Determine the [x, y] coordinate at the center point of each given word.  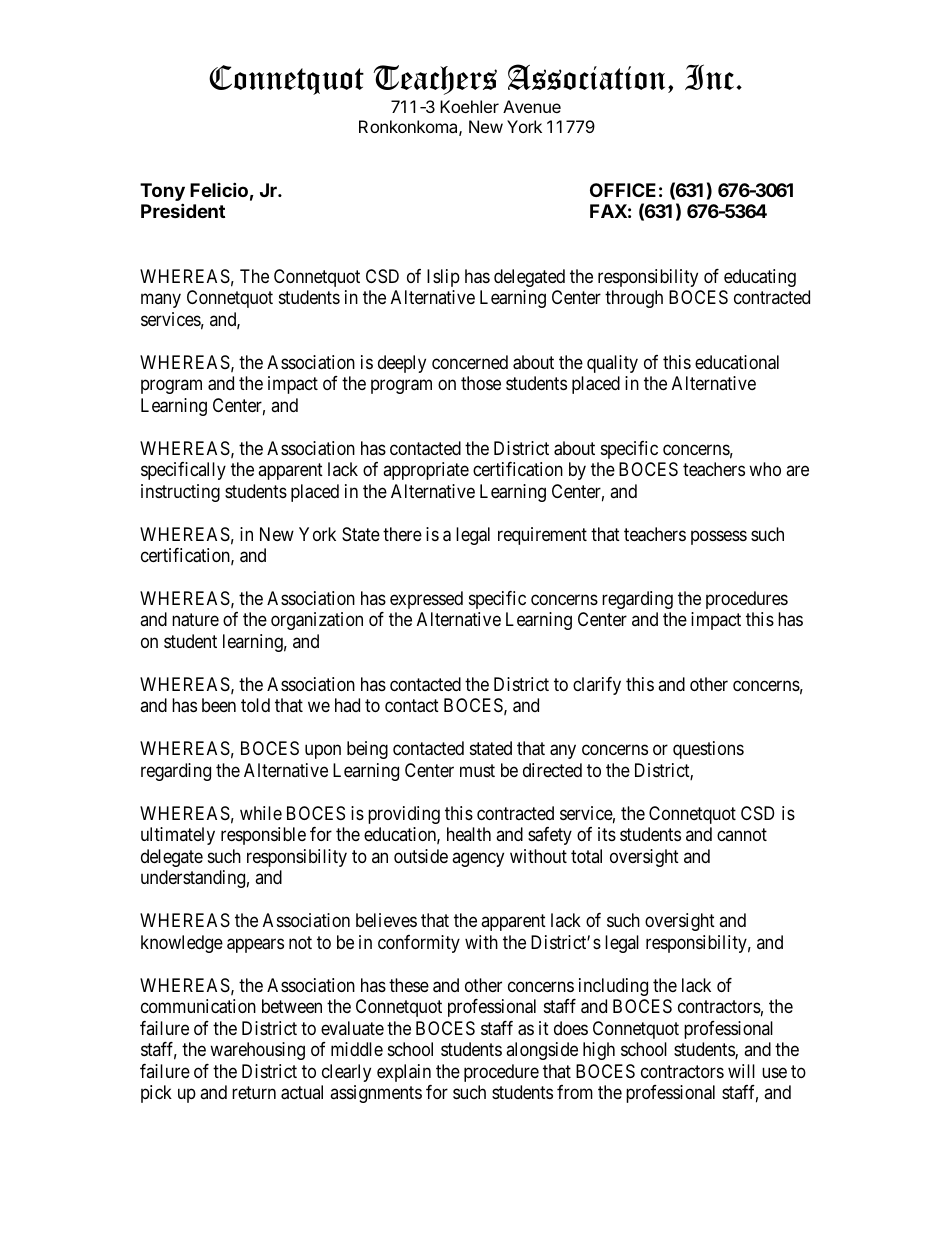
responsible [263, 836]
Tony [162, 193]
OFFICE [623, 190]
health [469, 834]
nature [195, 620]
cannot [742, 835]
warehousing [257, 1051]
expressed [426, 600]
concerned [470, 362]
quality [612, 364]
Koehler [469, 106]
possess [719, 537]
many [161, 301]
